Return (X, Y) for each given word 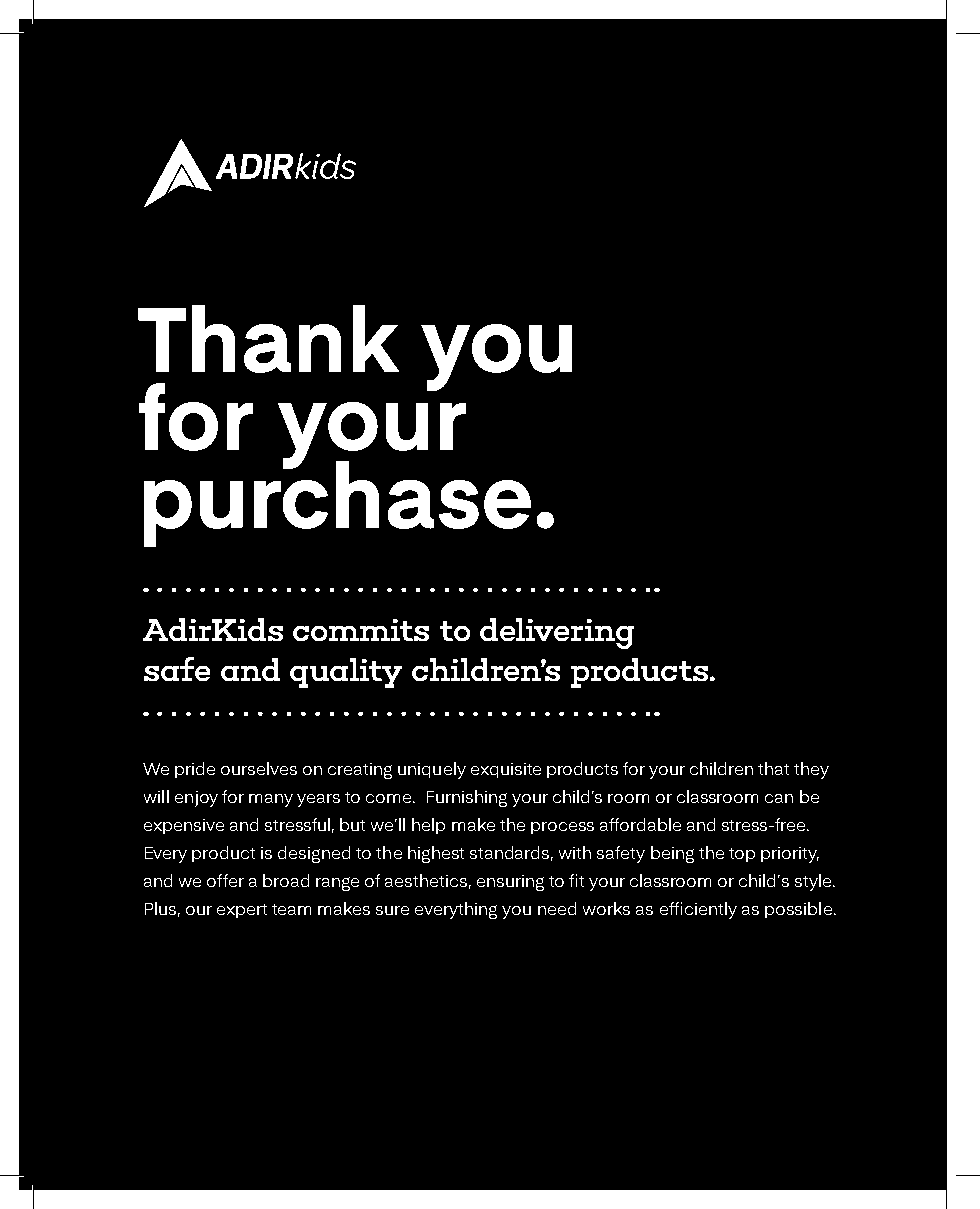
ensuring (510, 883)
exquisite (506, 770)
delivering (557, 633)
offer (225, 880)
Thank (268, 339)
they (811, 770)
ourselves (259, 768)
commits (361, 630)
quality (346, 673)
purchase (337, 502)
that (773, 768)
